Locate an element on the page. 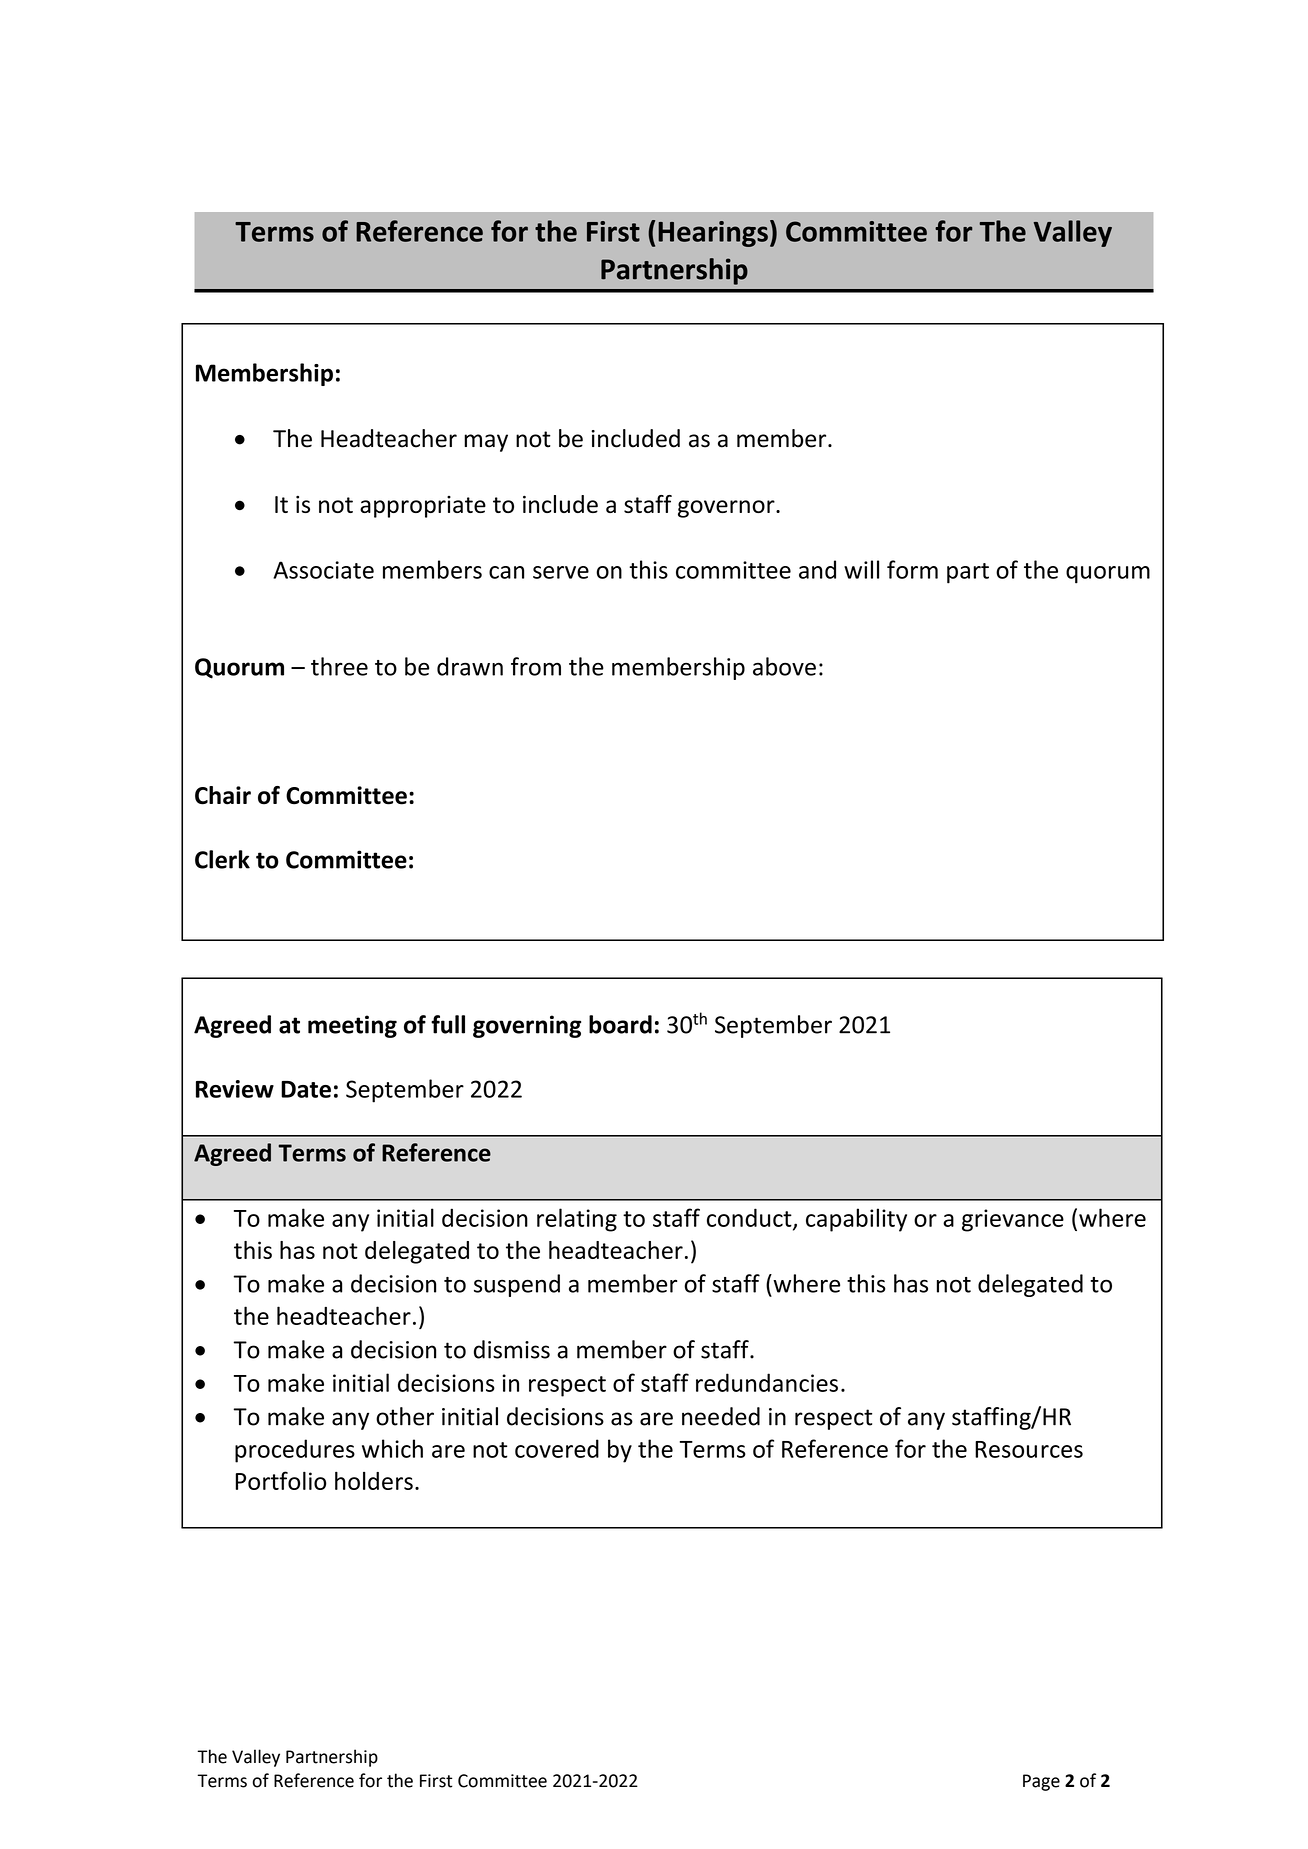 This document has height=1849, width=1308. Portfolio is located at coordinates (280, 1480).
